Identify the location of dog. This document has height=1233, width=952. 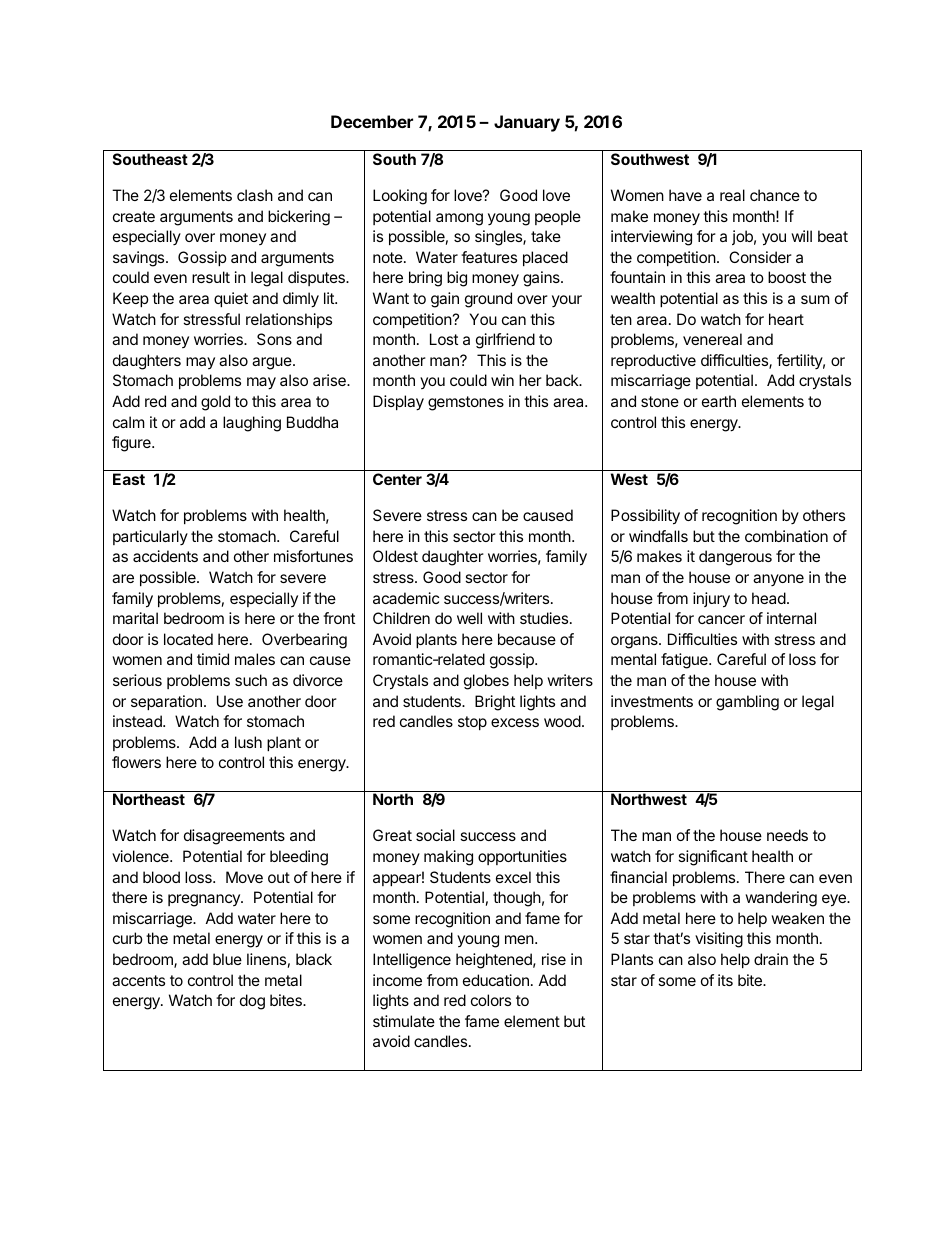
(252, 1002).
